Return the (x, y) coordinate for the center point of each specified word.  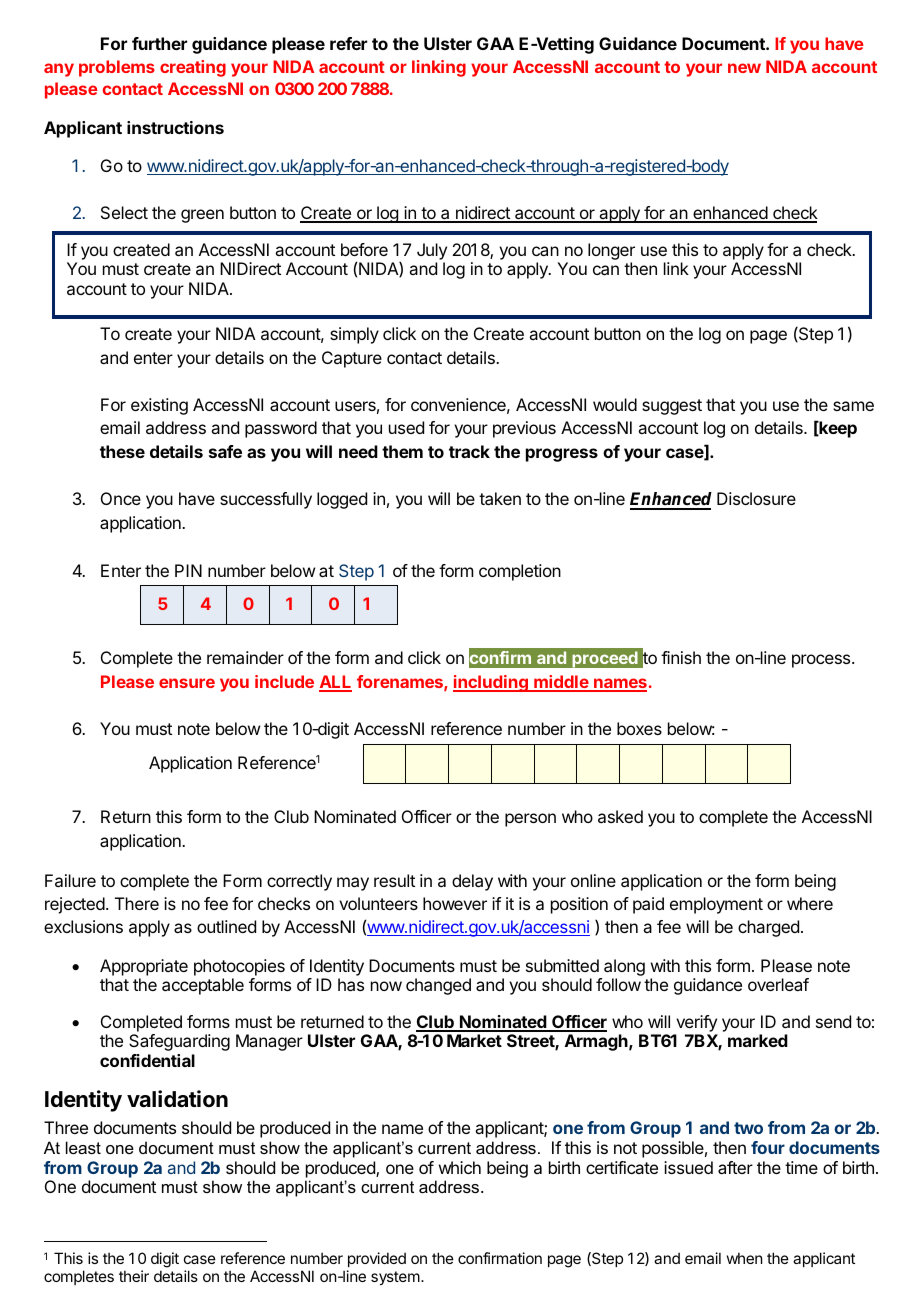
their (134, 1276)
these (122, 451)
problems (117, 68)
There (137, 903)
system (395, 1278)
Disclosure (756, 498)
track (469, 451)
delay (472, 882)
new (744, 68)
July (432, 251)
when (744, 1258)
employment (716, 905)
